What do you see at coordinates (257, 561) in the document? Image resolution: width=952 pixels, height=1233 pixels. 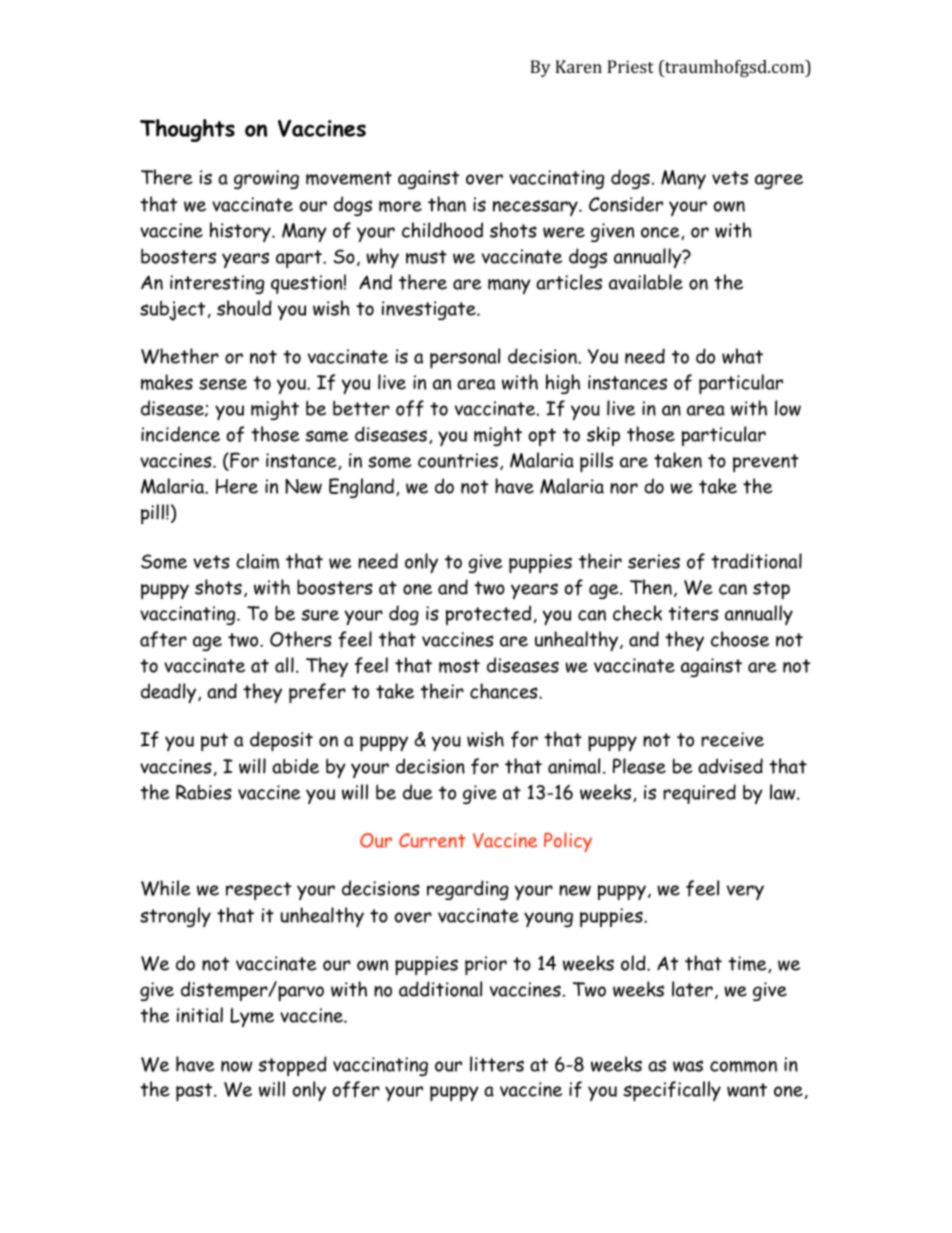 I see `claim` at bounding box center [257, 561].
